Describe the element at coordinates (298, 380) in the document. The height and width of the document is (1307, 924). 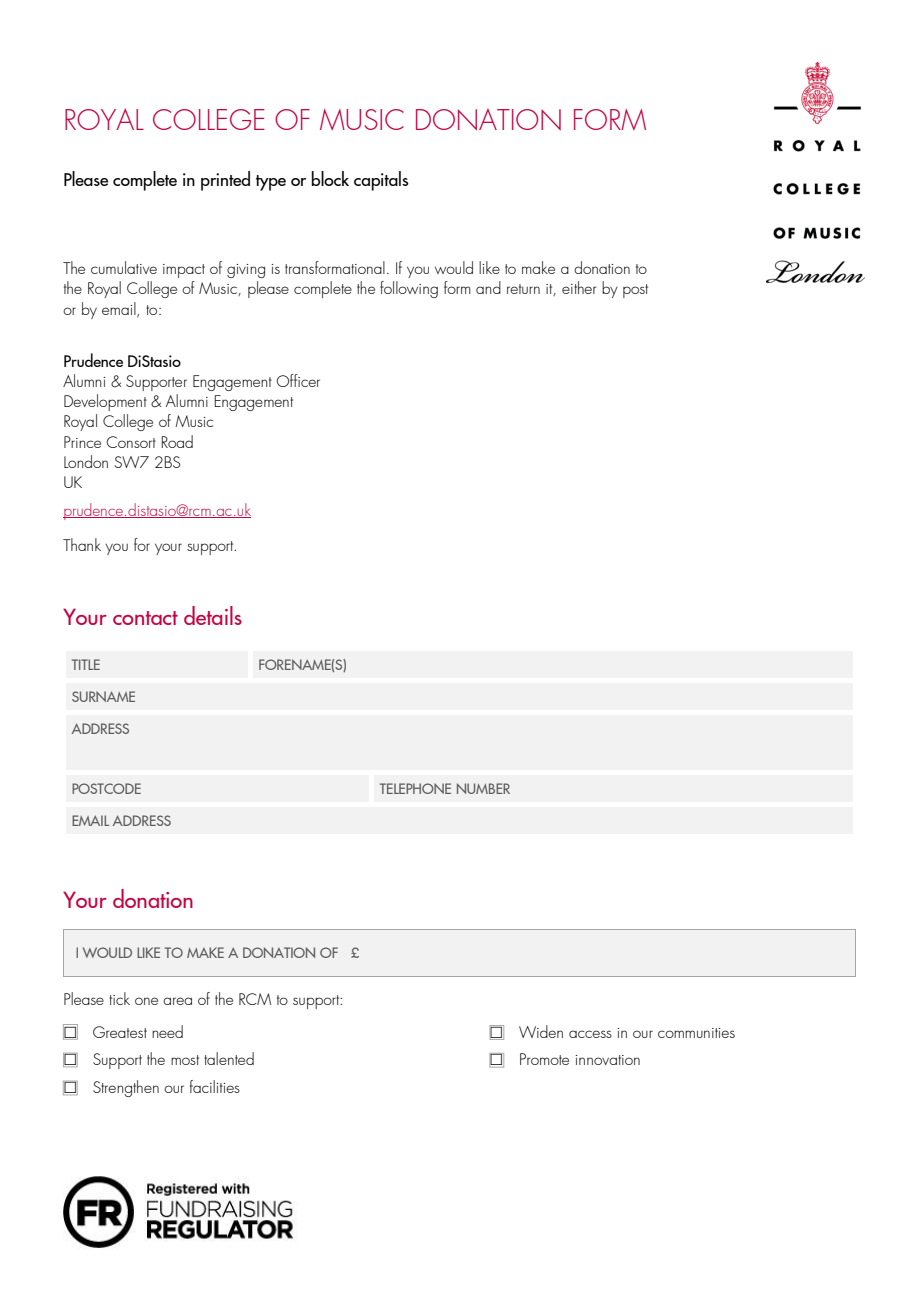
I see `Officer` at that location.
